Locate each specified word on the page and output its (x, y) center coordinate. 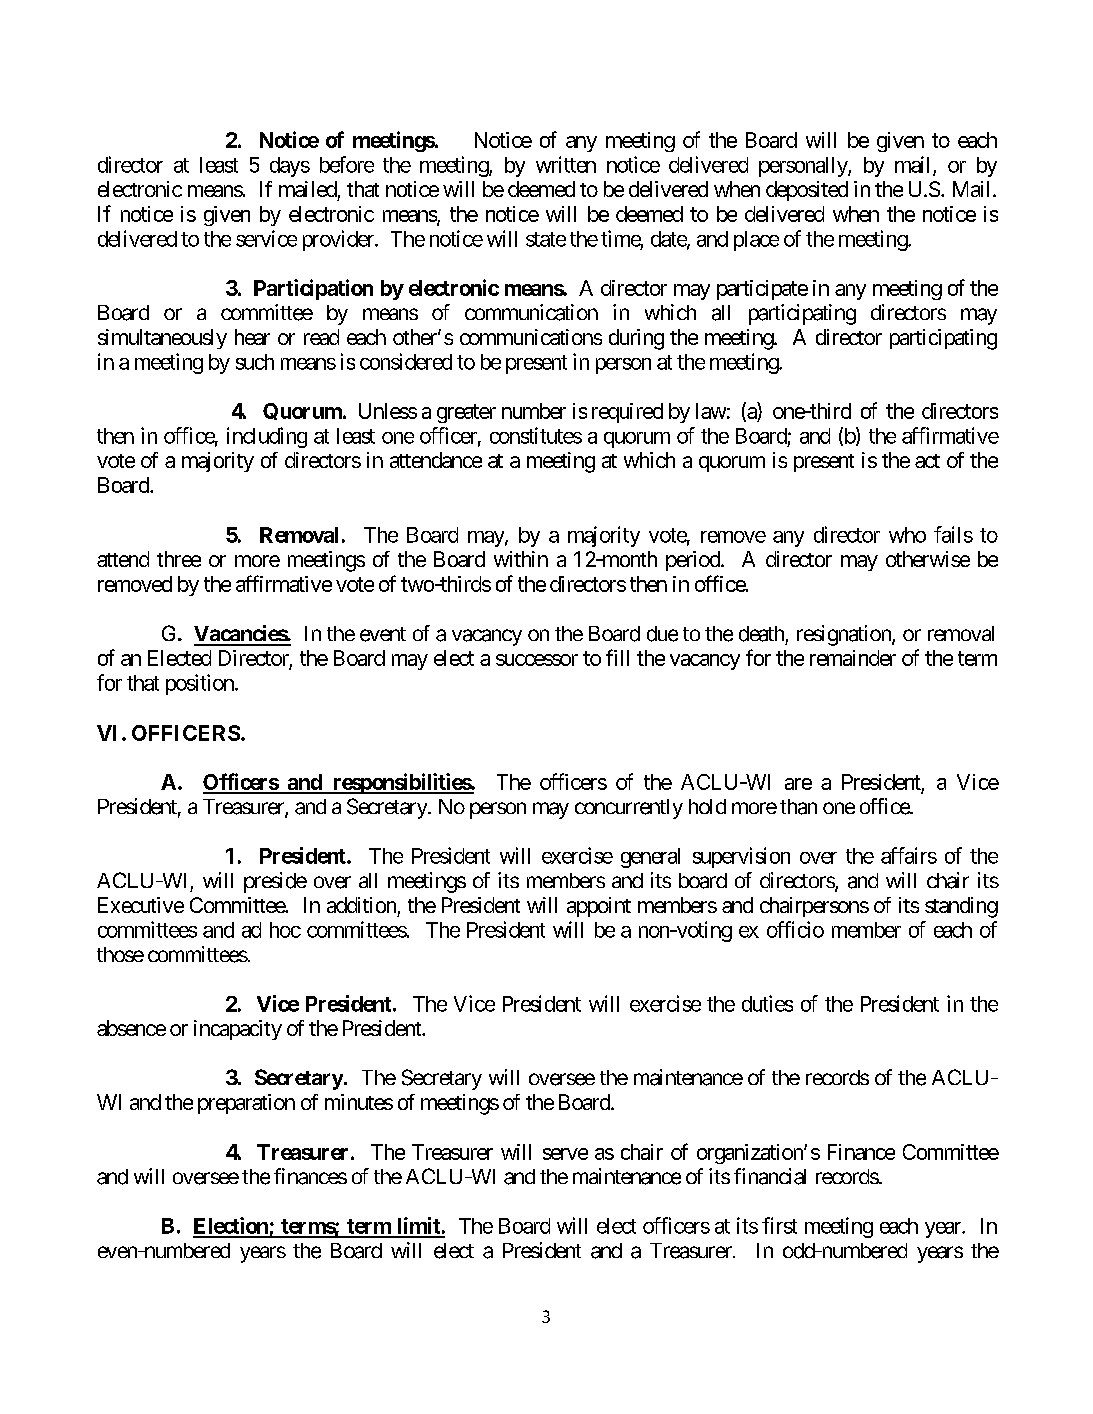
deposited (807, 191)
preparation (246, 1104)
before (347, 164)
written (566, 164)
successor (537, 660)
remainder (853, 658)
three (179, 559)
